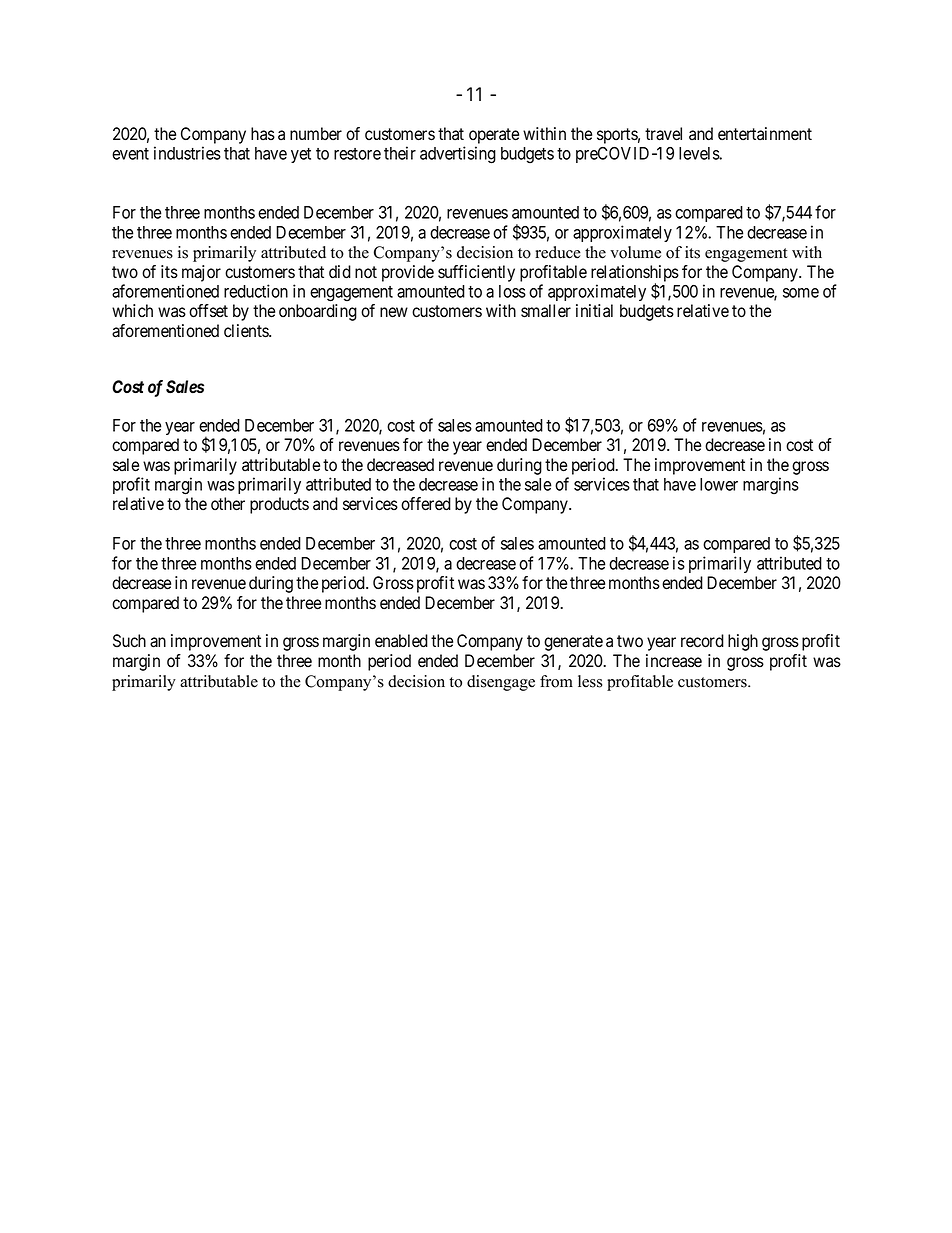 This page has width=952, height=1233. I want to click on other, so click(228, 504).
